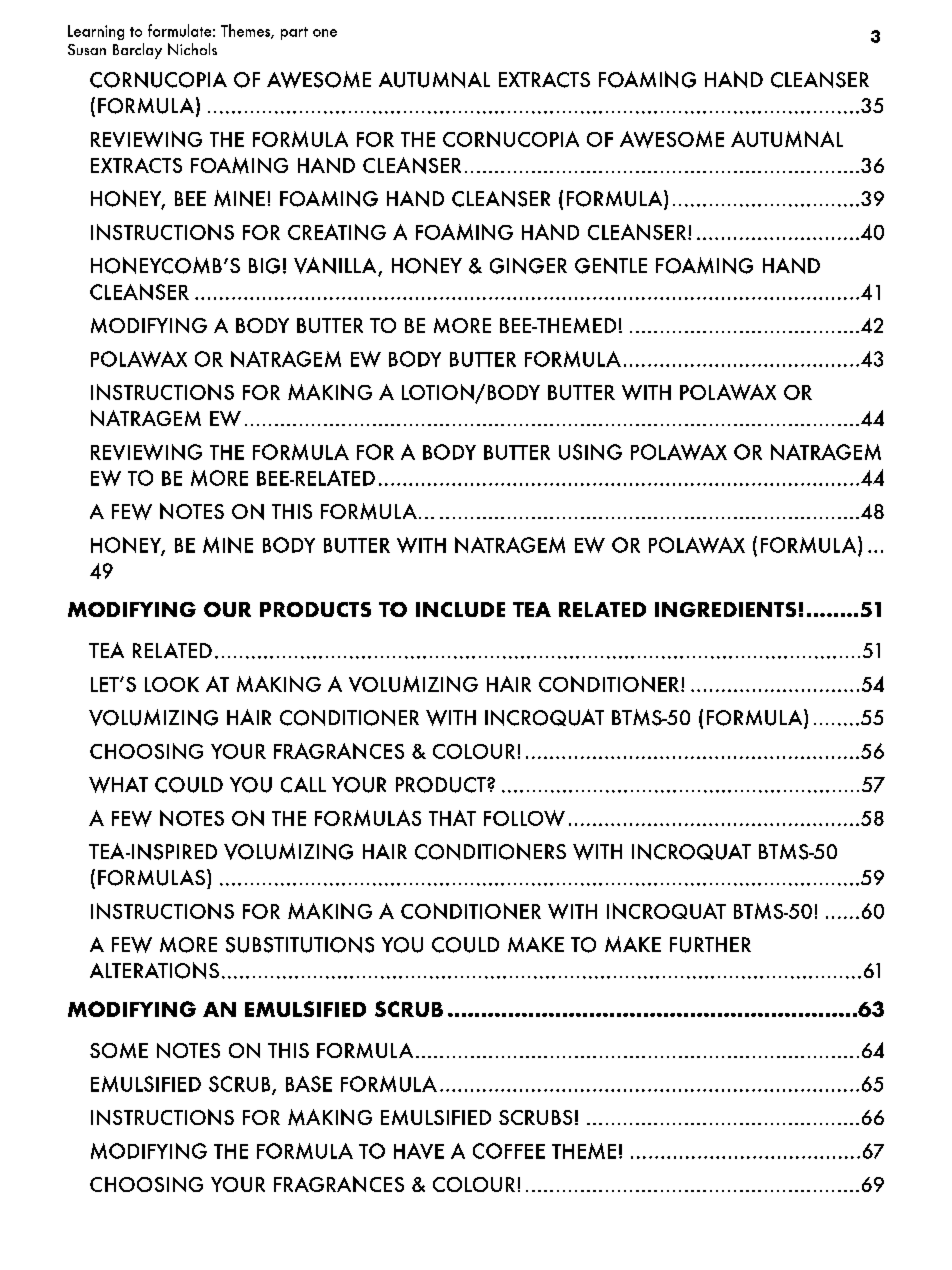  Describe the element at coordinates (452, 818) in the document. I see `THAT` at that location.
